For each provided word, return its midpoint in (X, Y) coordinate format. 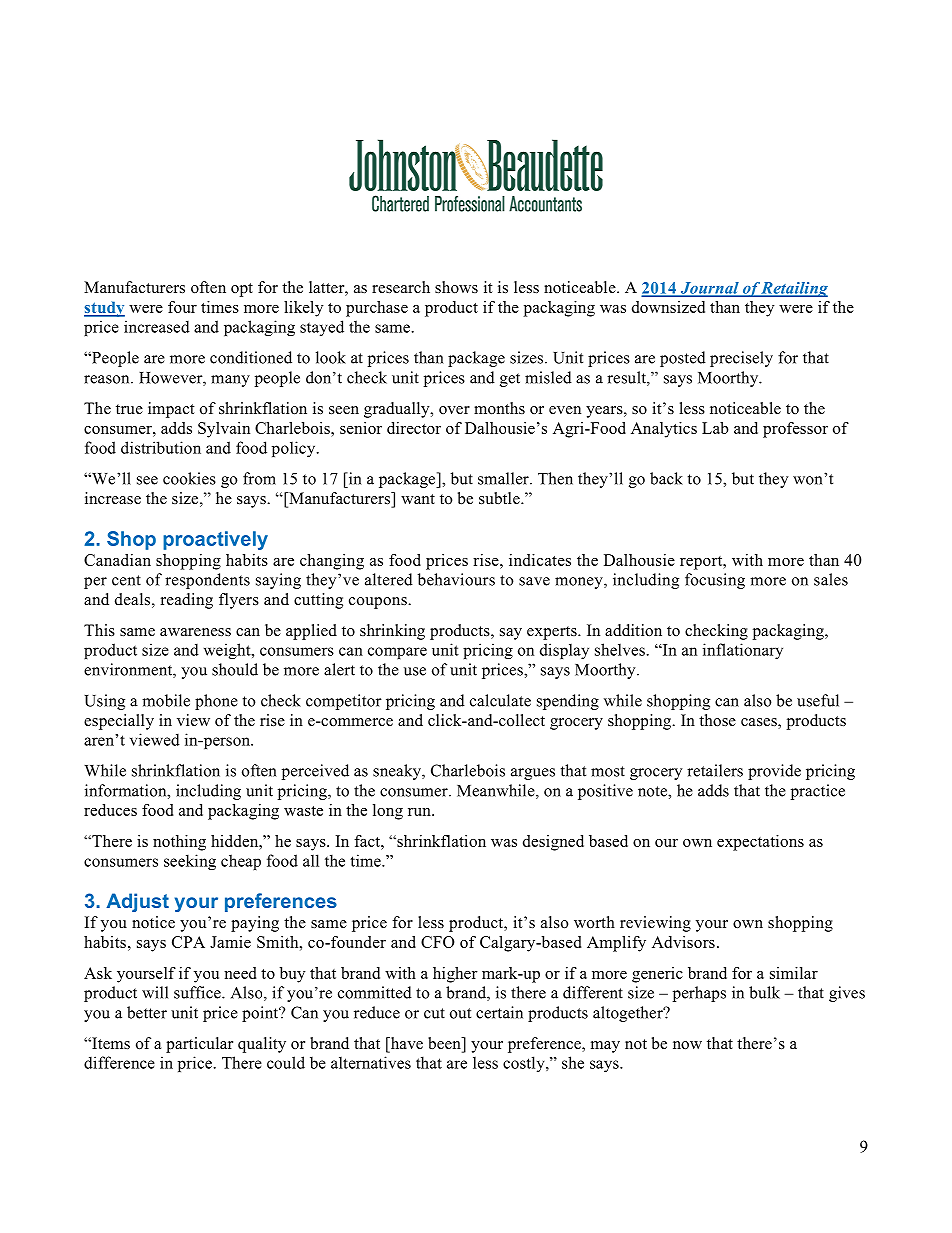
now (687, 1045)
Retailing (794, 289)
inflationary (743, 651)
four (182, 307)
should (235, 669)
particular (199, 1045)
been (445, 1044)
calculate (500, 700)
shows (456, 287)
